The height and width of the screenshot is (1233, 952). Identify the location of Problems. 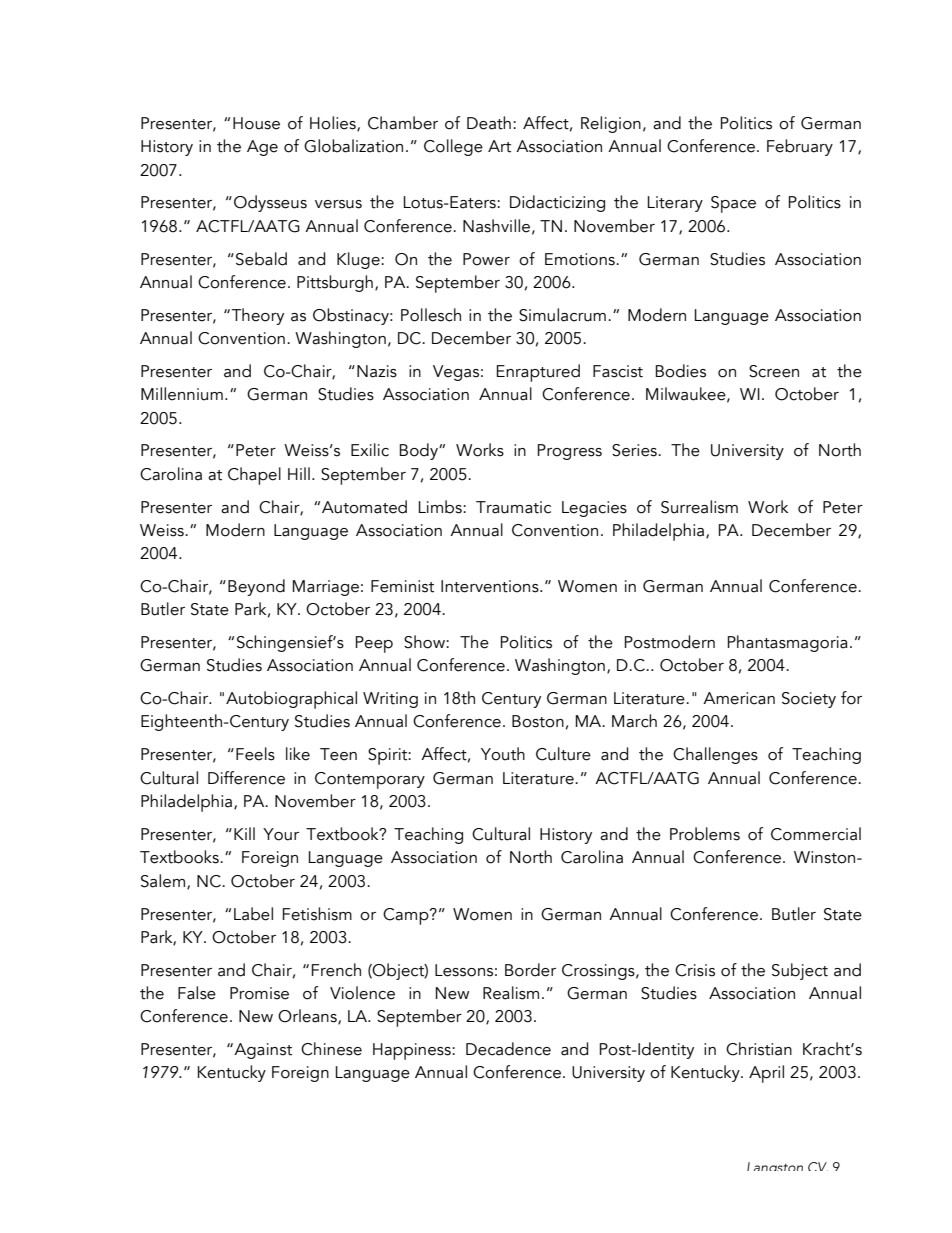
(705, 834).
